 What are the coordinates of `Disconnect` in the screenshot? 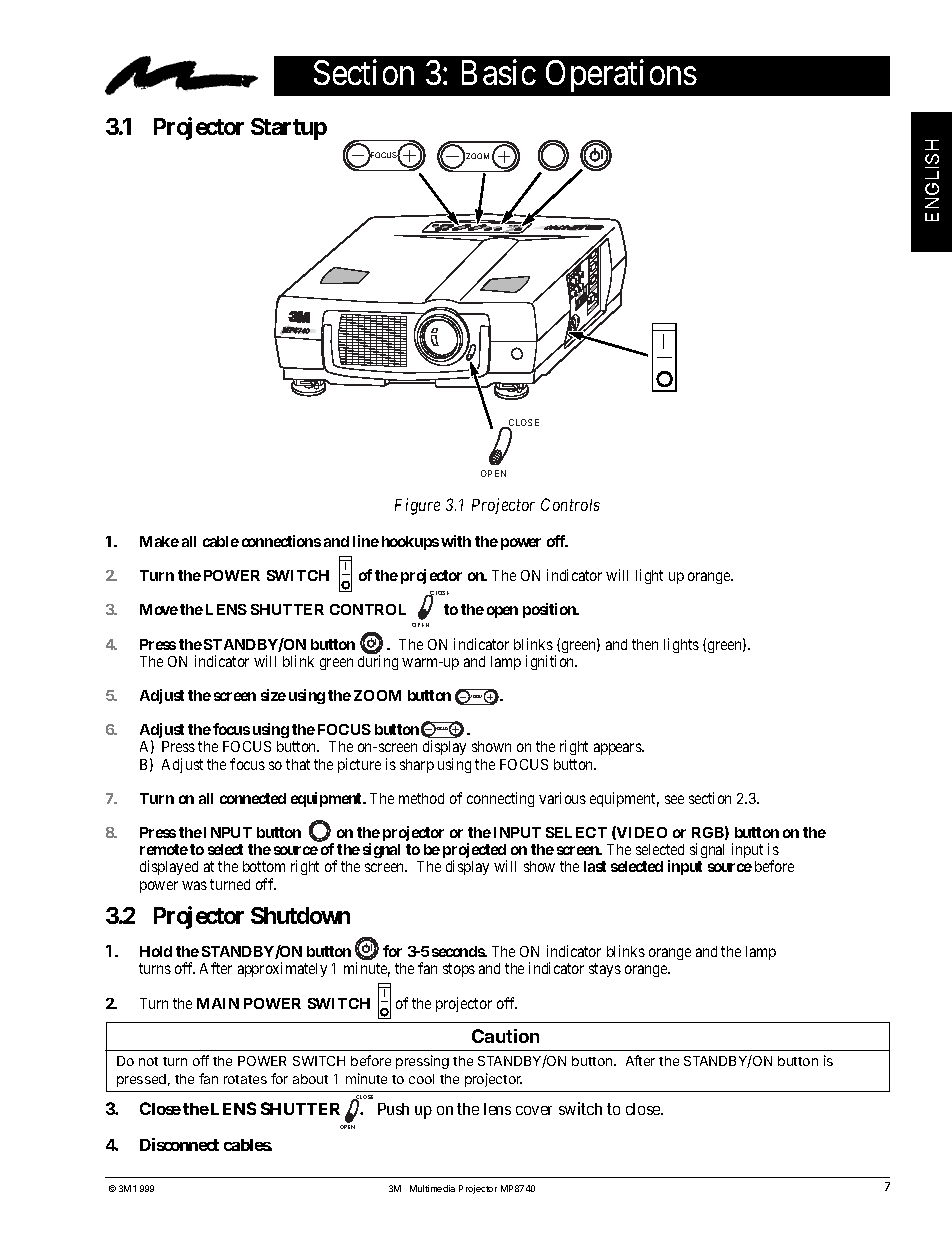 It's located at (179, 1144).
